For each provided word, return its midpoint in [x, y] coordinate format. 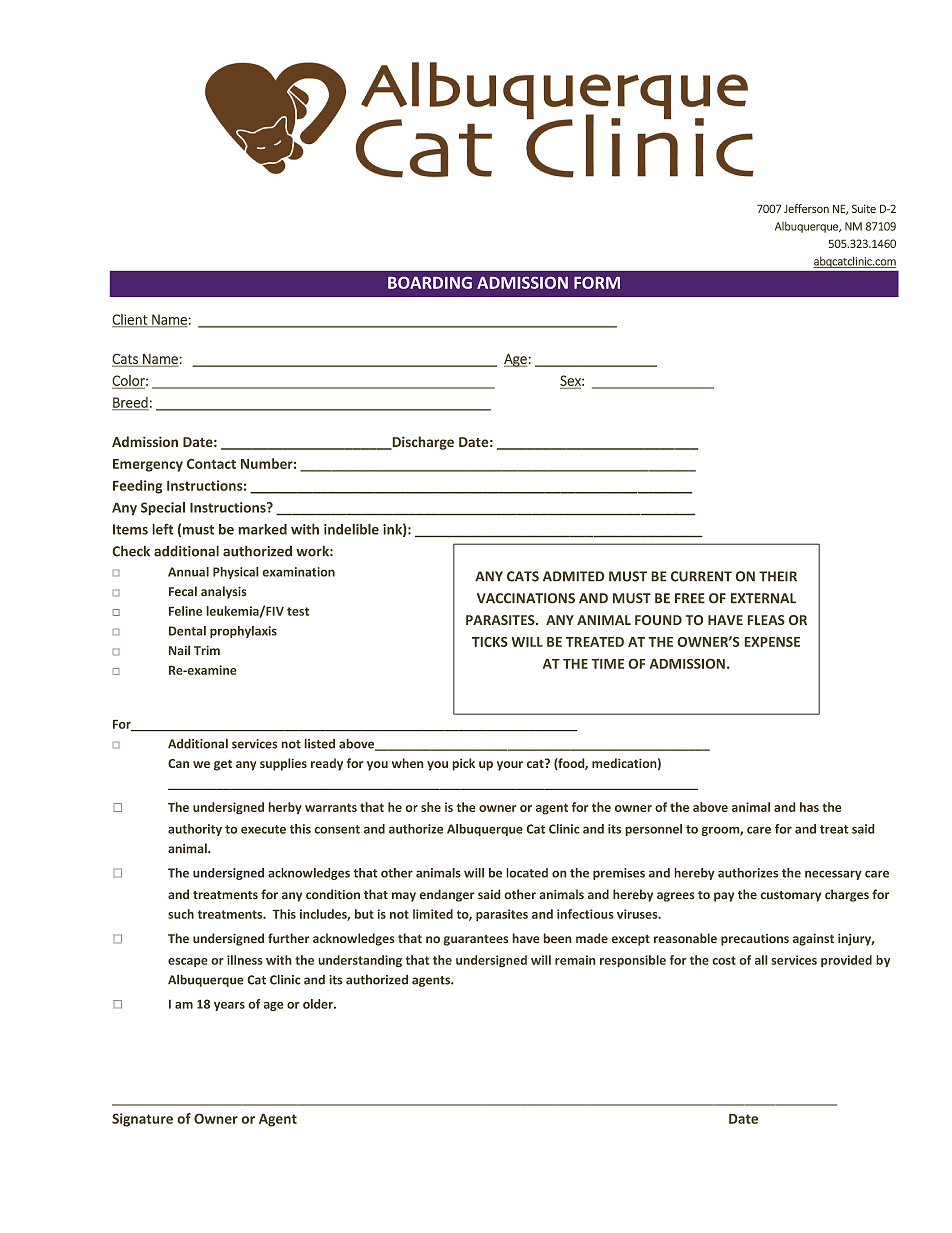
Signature [142, 1120]
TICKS [490, 642]
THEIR [778, 576]
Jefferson [806, 208]
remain [575, 960]
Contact [211, 463]
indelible [351, 529]
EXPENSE [772, 642]
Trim [207, 650]
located [527, 873]
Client [131, 320]
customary [790, 896]
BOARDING [430, 283]
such [181, 914]
